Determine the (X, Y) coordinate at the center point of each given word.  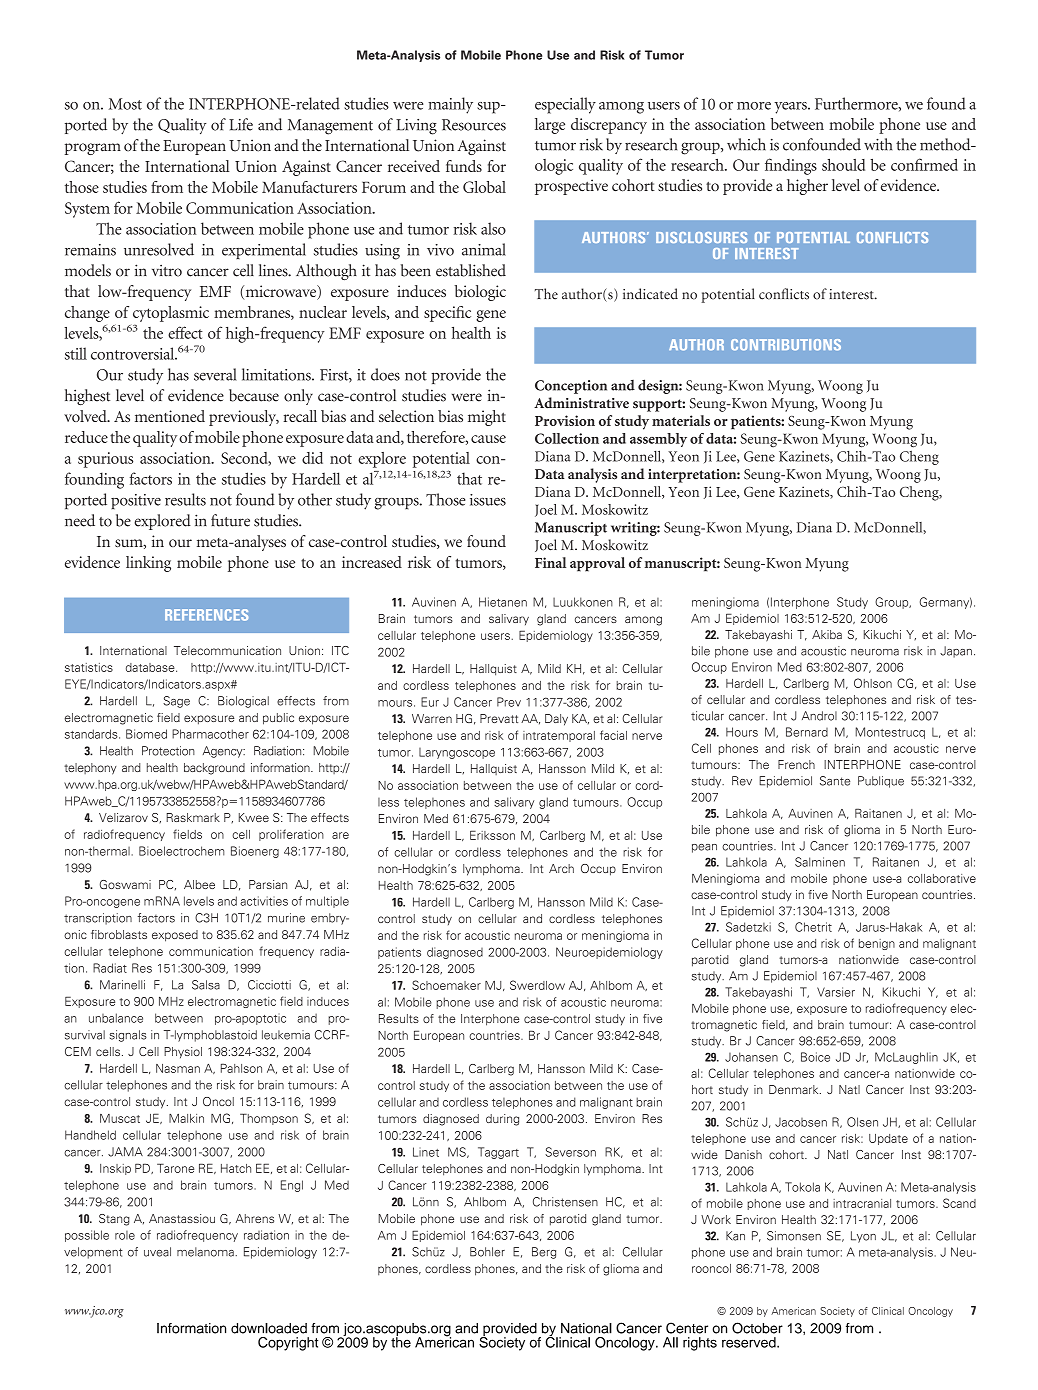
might (487, 418)
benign (877, 944)
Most (125, 104)
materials (681, 420)
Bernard (807, 732)
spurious (105, 460)
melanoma (206, 1252)
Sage (176, 702)
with (878, 144)
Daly (556, 720)
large (550, 126)
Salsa (206, 985)
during (502, 1120)
